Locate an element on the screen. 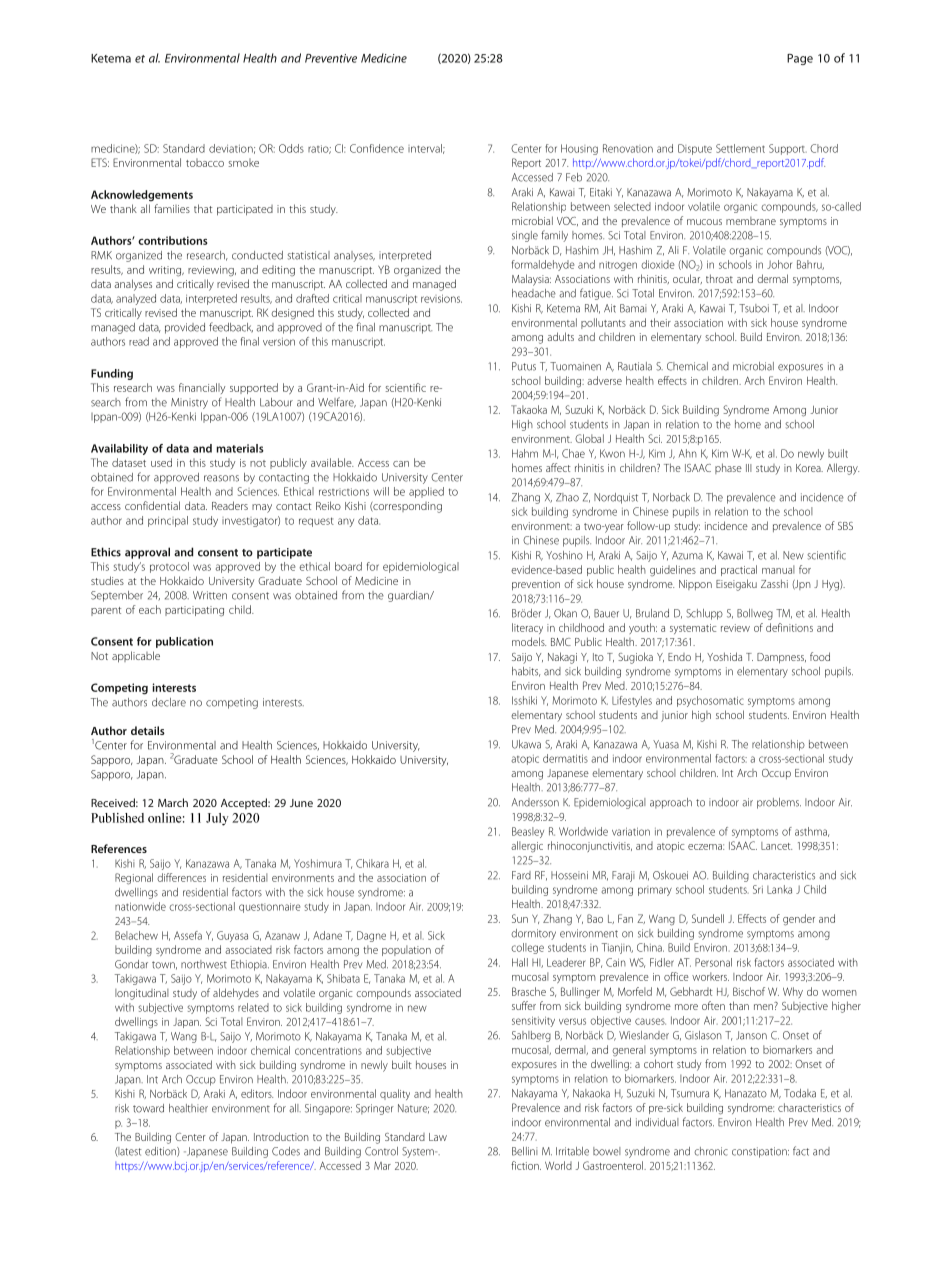  Sri is located at coordinates (758, 889).
